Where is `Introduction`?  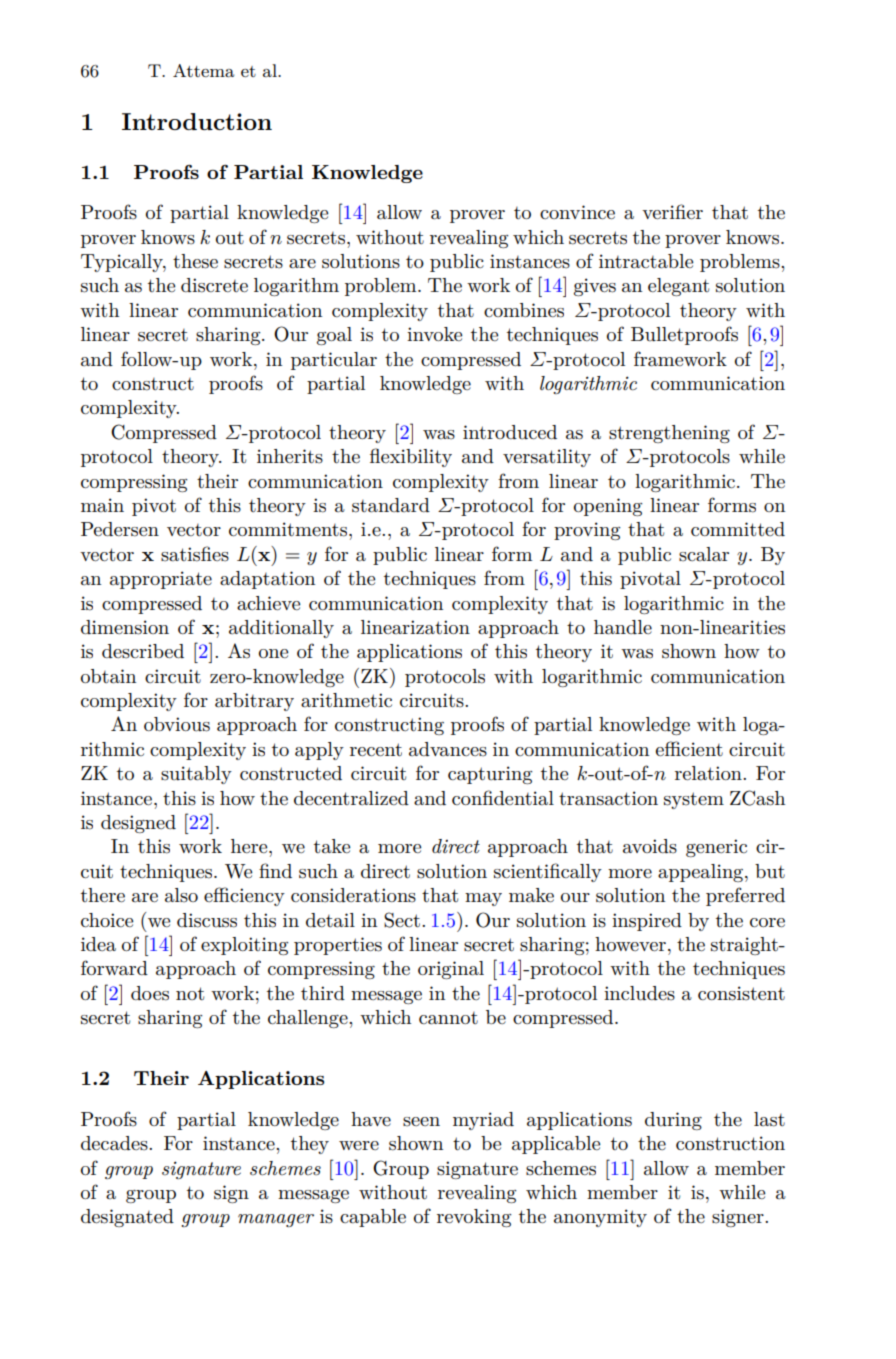
Introduction is located at coordinates (197, 121).
